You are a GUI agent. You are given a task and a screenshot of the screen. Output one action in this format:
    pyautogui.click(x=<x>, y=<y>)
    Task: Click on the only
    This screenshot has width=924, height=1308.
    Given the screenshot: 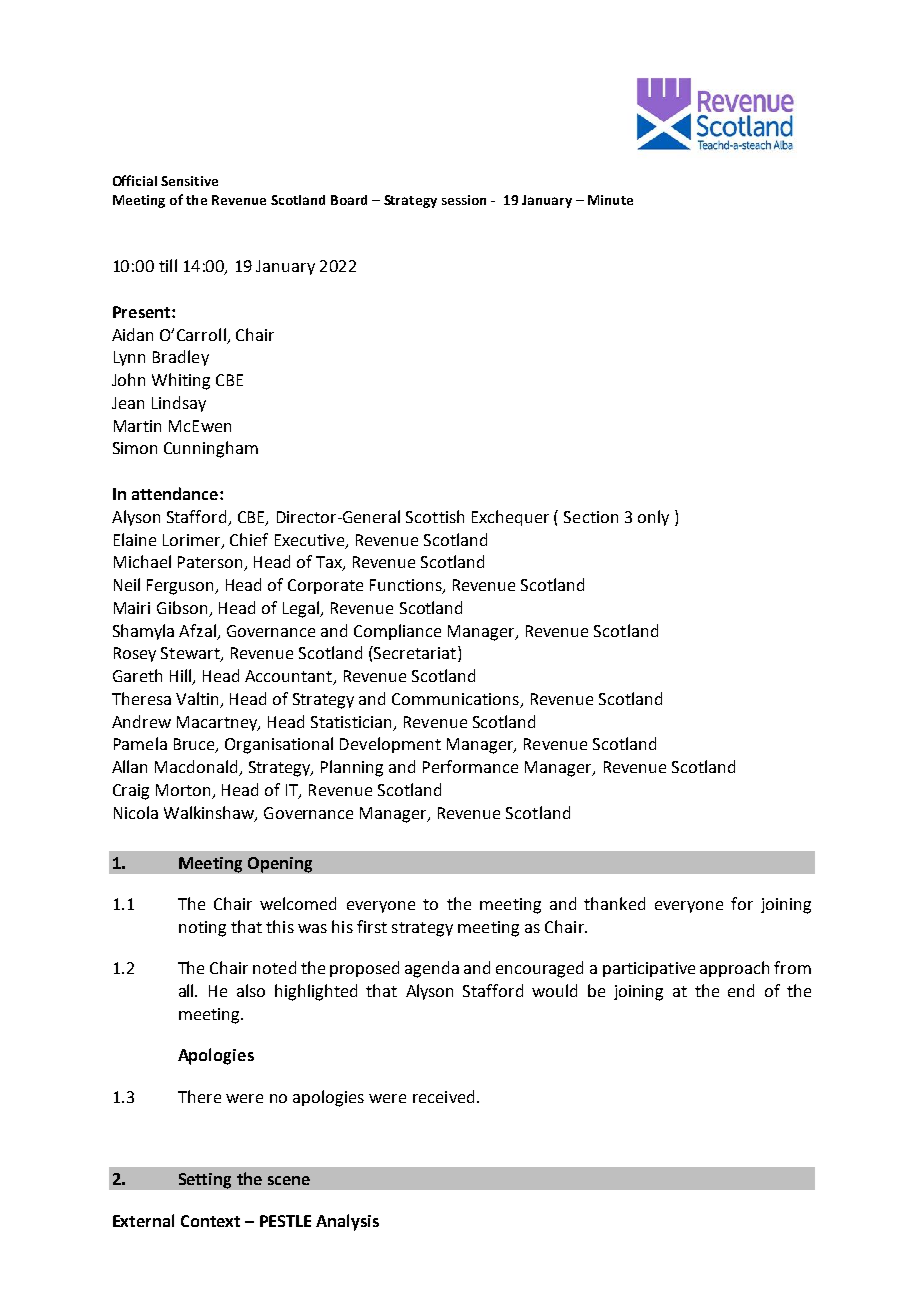 What is the action you would take?
    pyautogui.click(x=653, y=518)
